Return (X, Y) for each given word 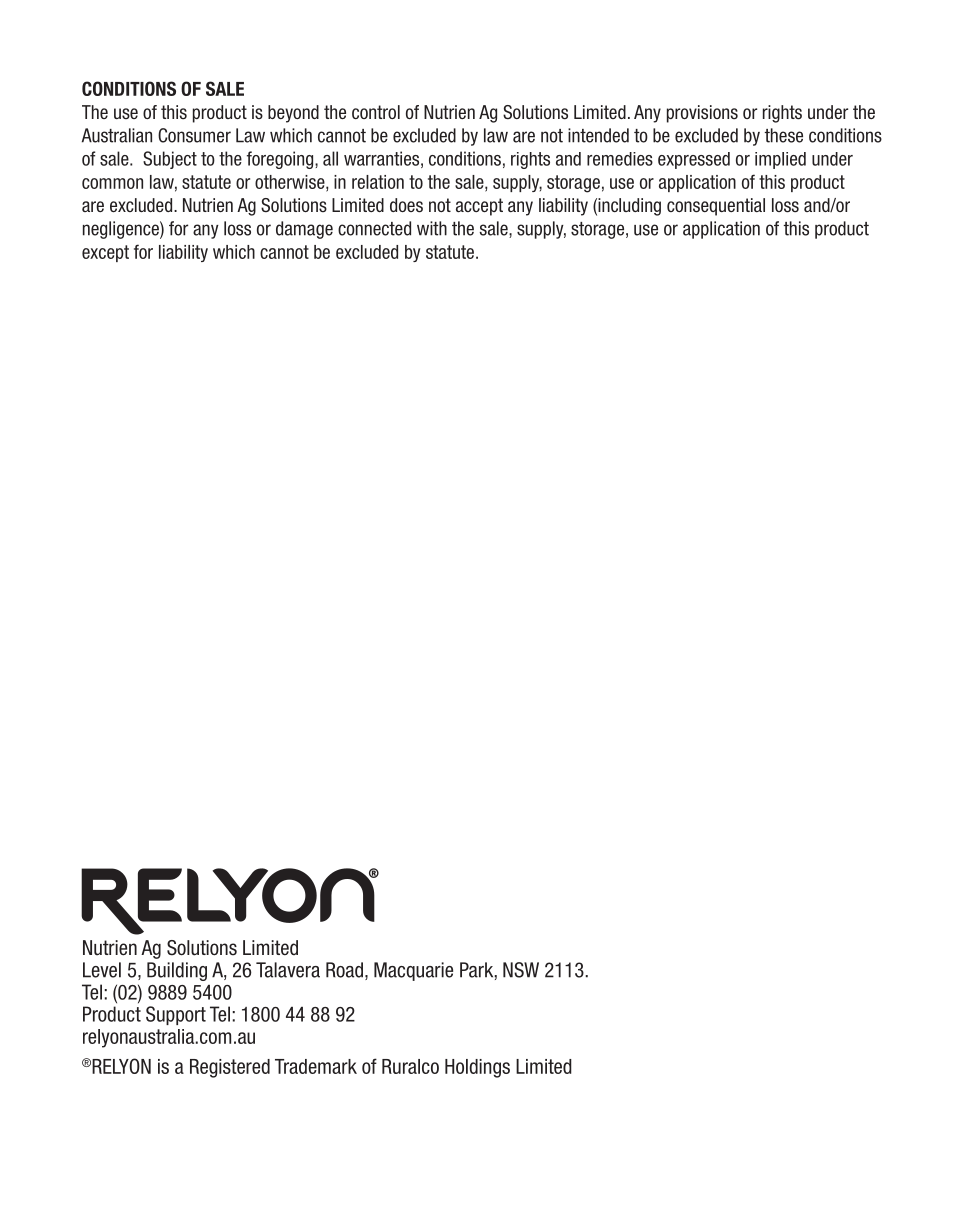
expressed (694, 160)
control (376, 112)
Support (176, 1015)
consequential (716, 207)
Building (177, 971)
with (432, 228)
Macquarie (413, 971)
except (105, 253)
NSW (521, 970)
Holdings (477, 1068)
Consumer (194, 135)
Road (344, 970)
